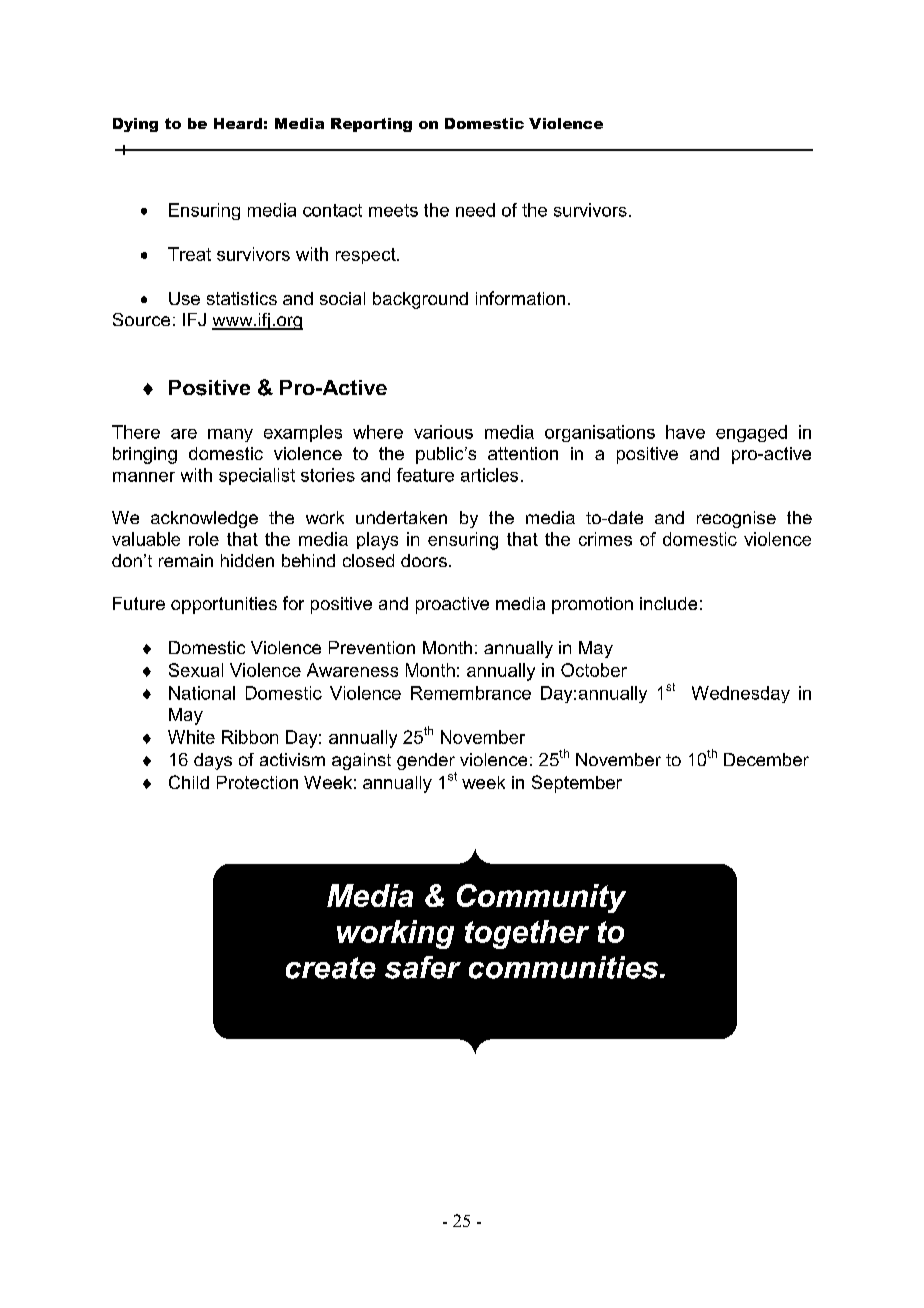 This image has height=1308, width=924. I want to click on Source, so click(141, 319).
